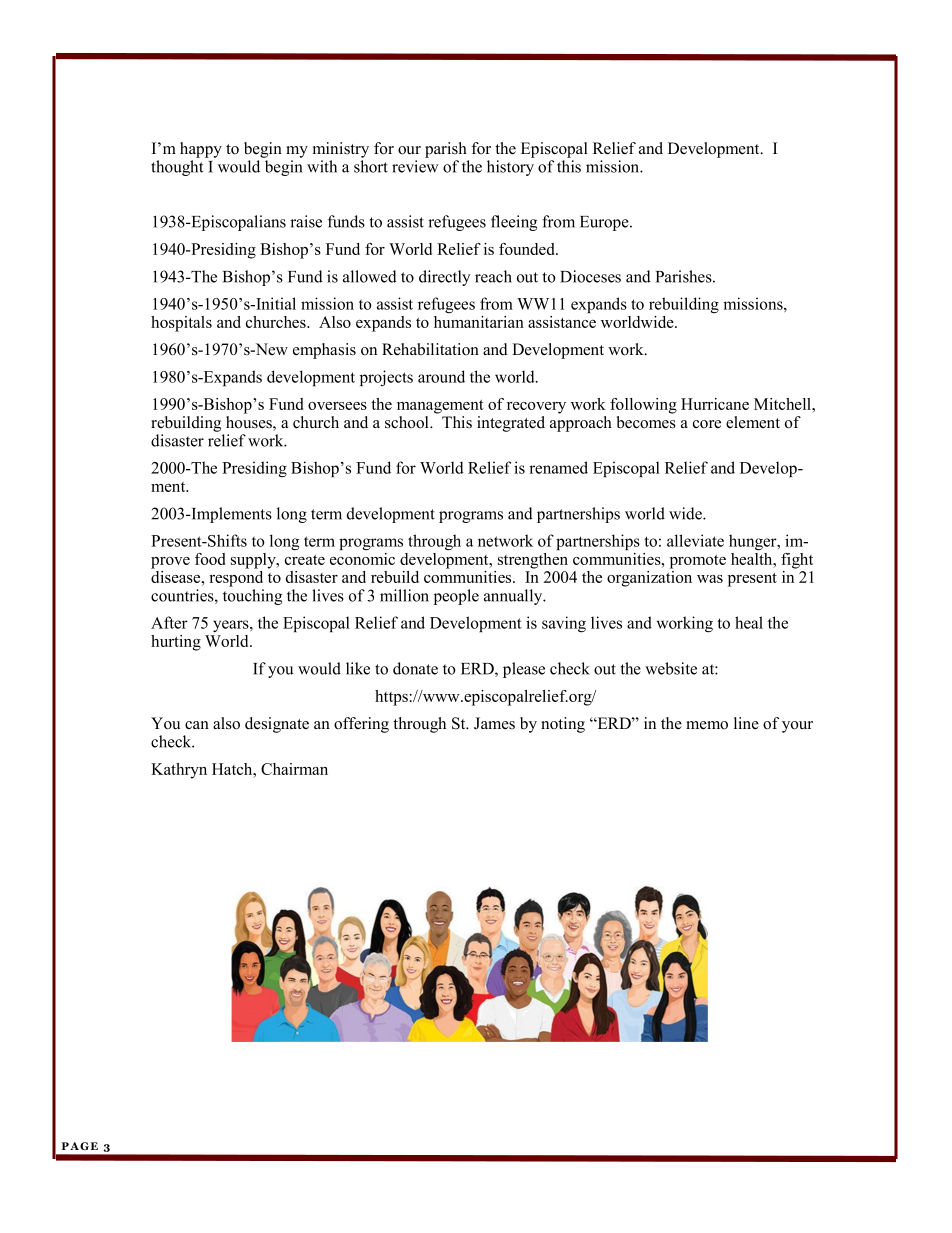 The image size is (952, 1233). I want to click on was, so click(710, 579).
